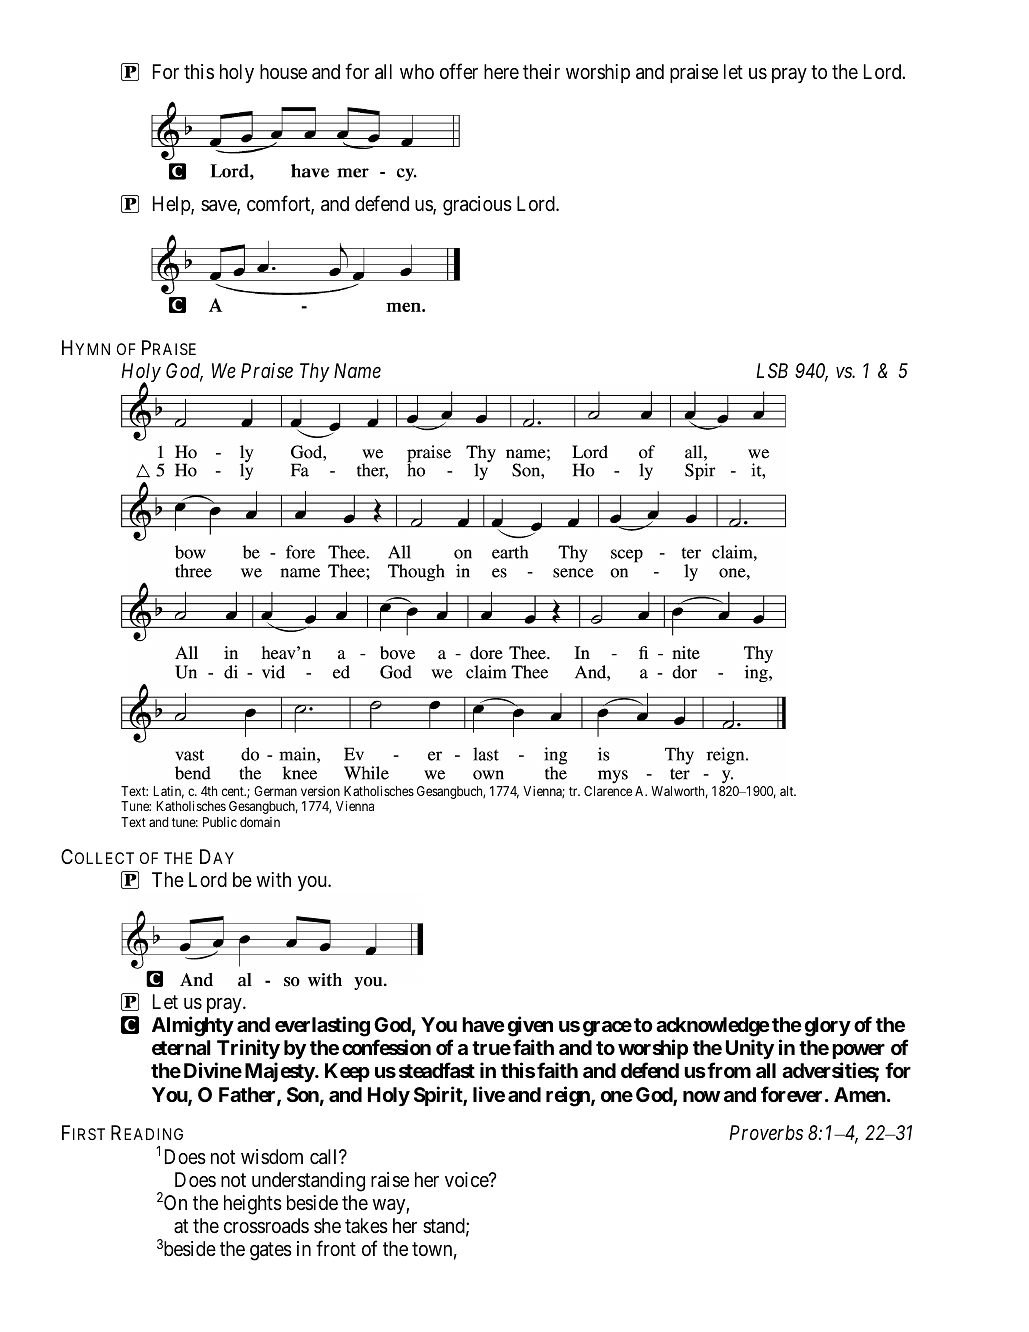 The image size is (1029, 1332). Describe the element at coordinates (608, 791) in the screenshot. I see `Clarence` at that location.
